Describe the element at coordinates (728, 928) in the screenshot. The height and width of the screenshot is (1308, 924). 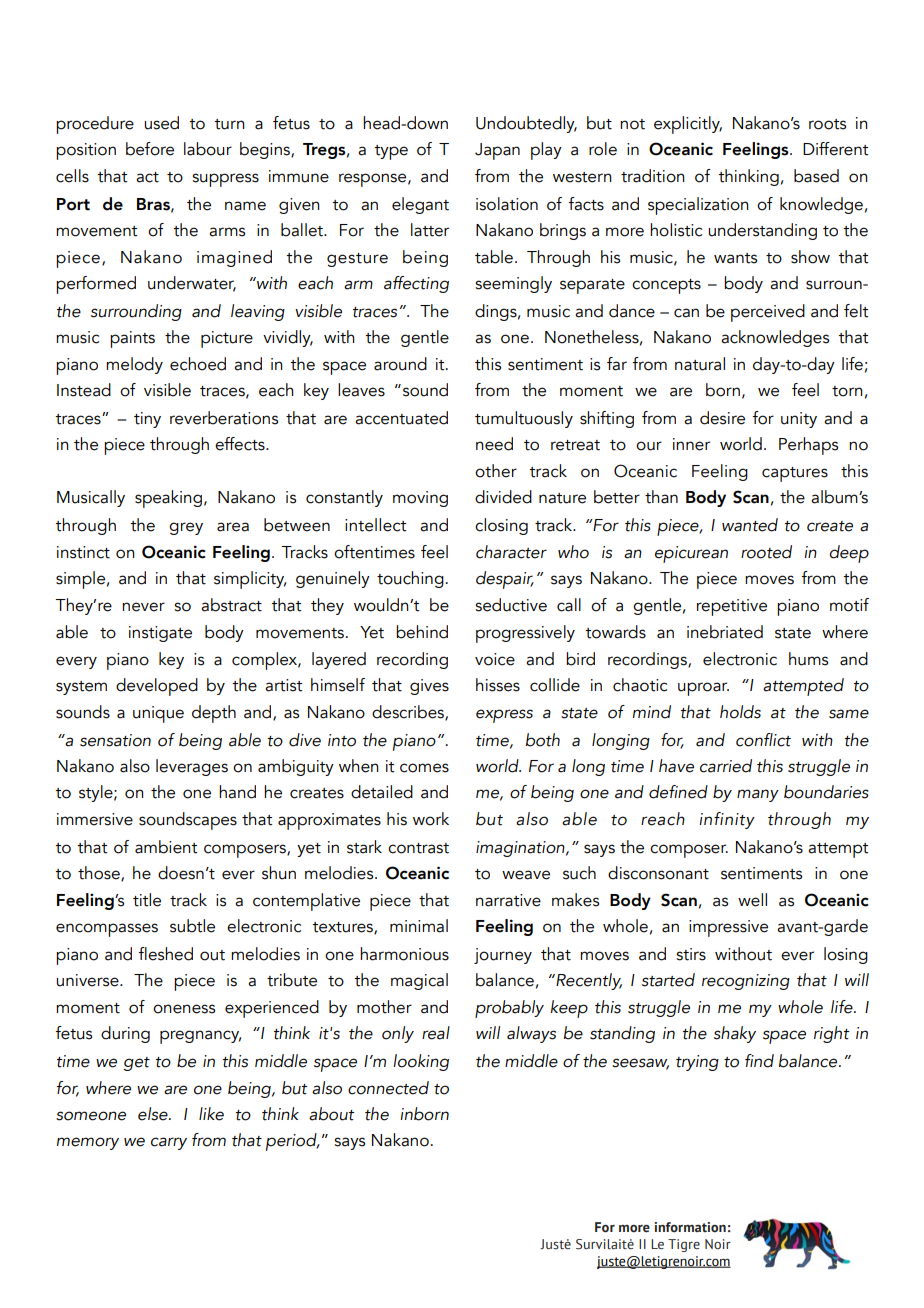
I see `impressive` at that location.
